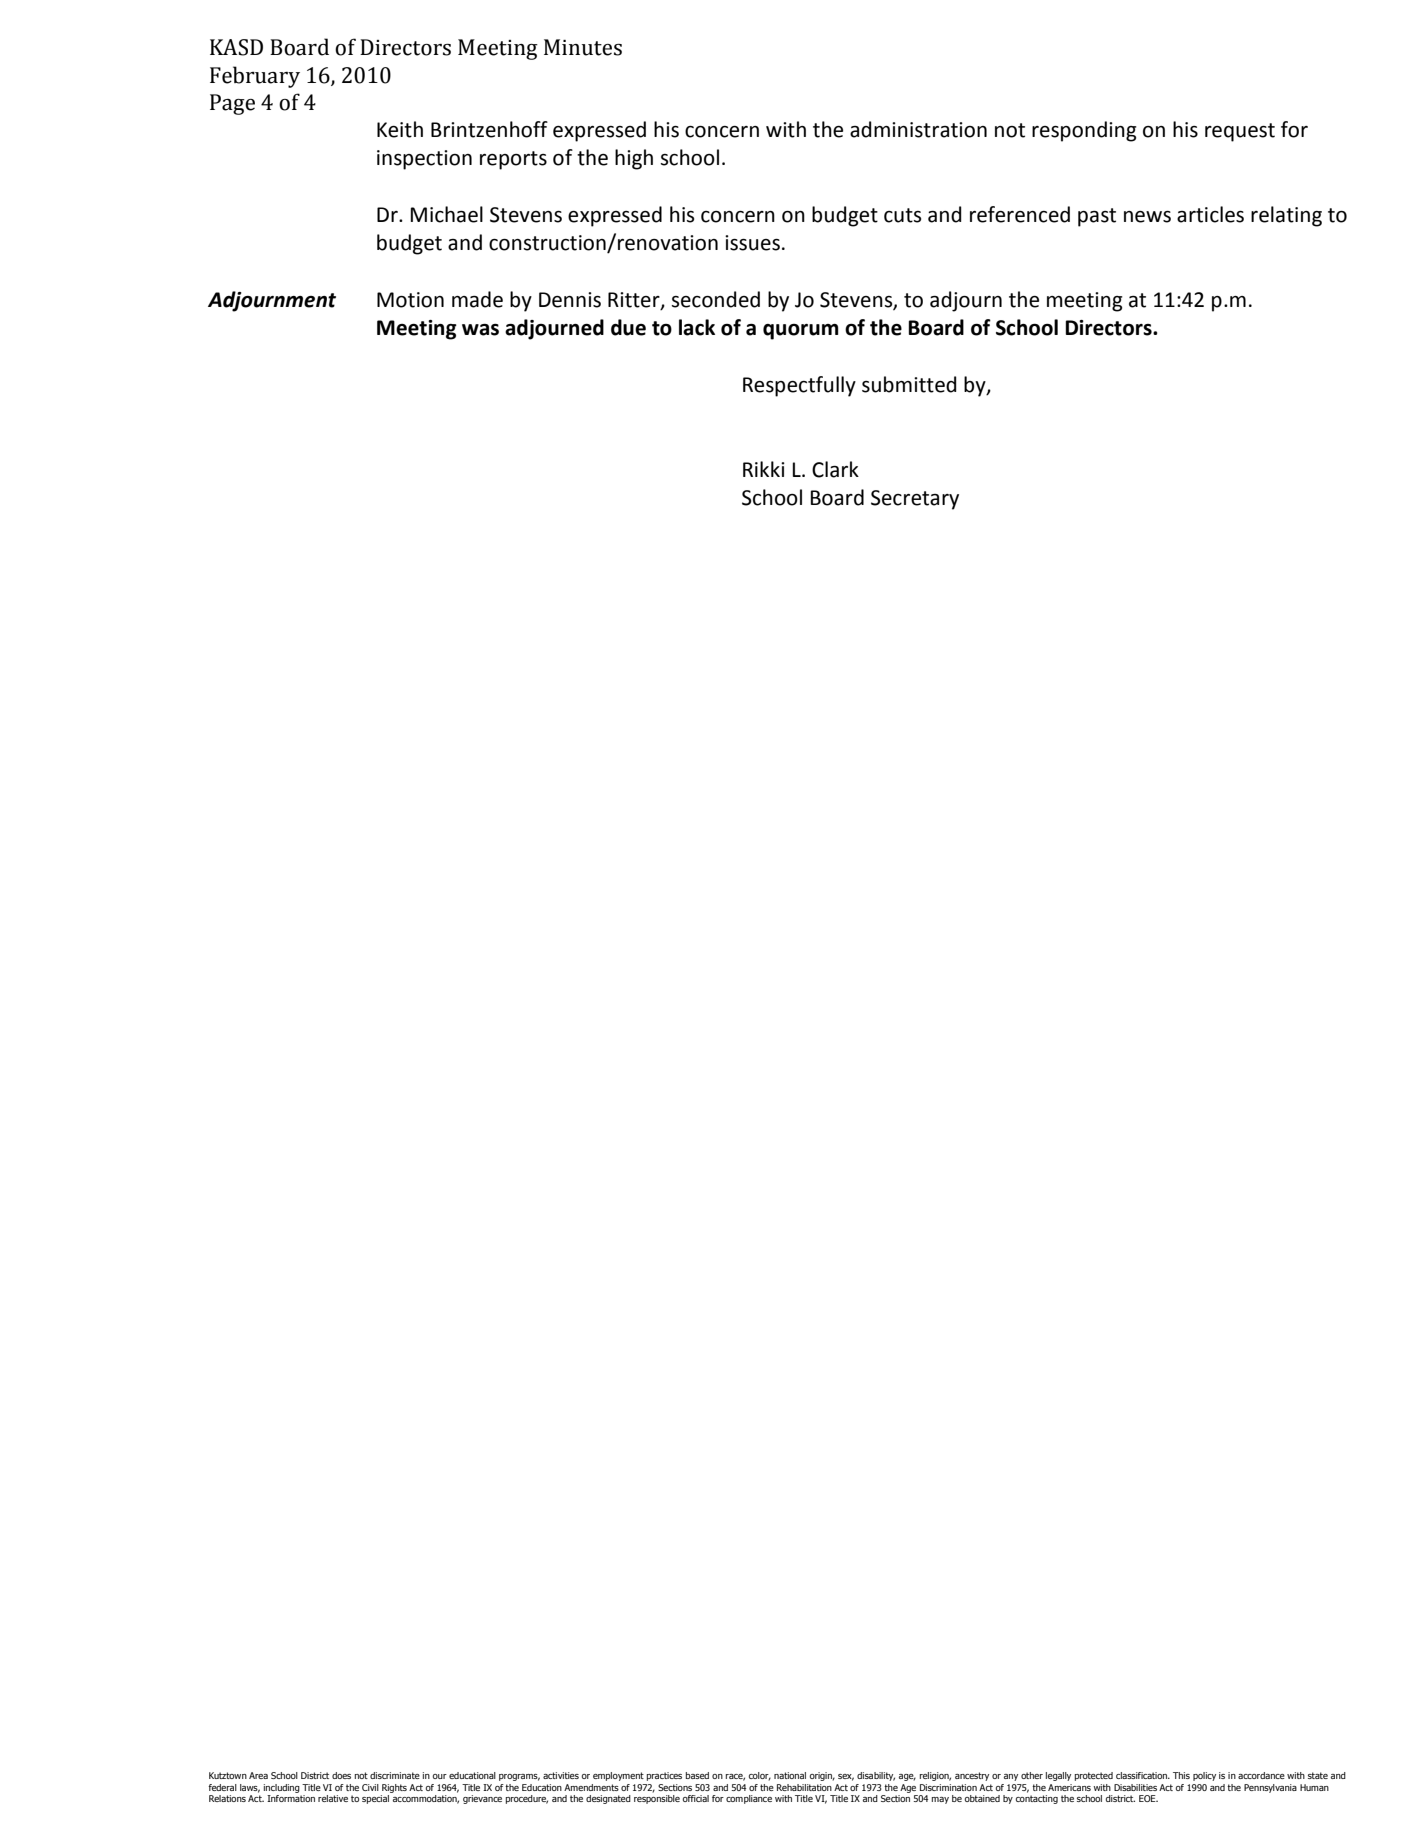 The width and height of the screenshot is (1420, 1837). Describe the element at coordinates (915, 500) in the screenshot. I see `Secretary` at that location.
